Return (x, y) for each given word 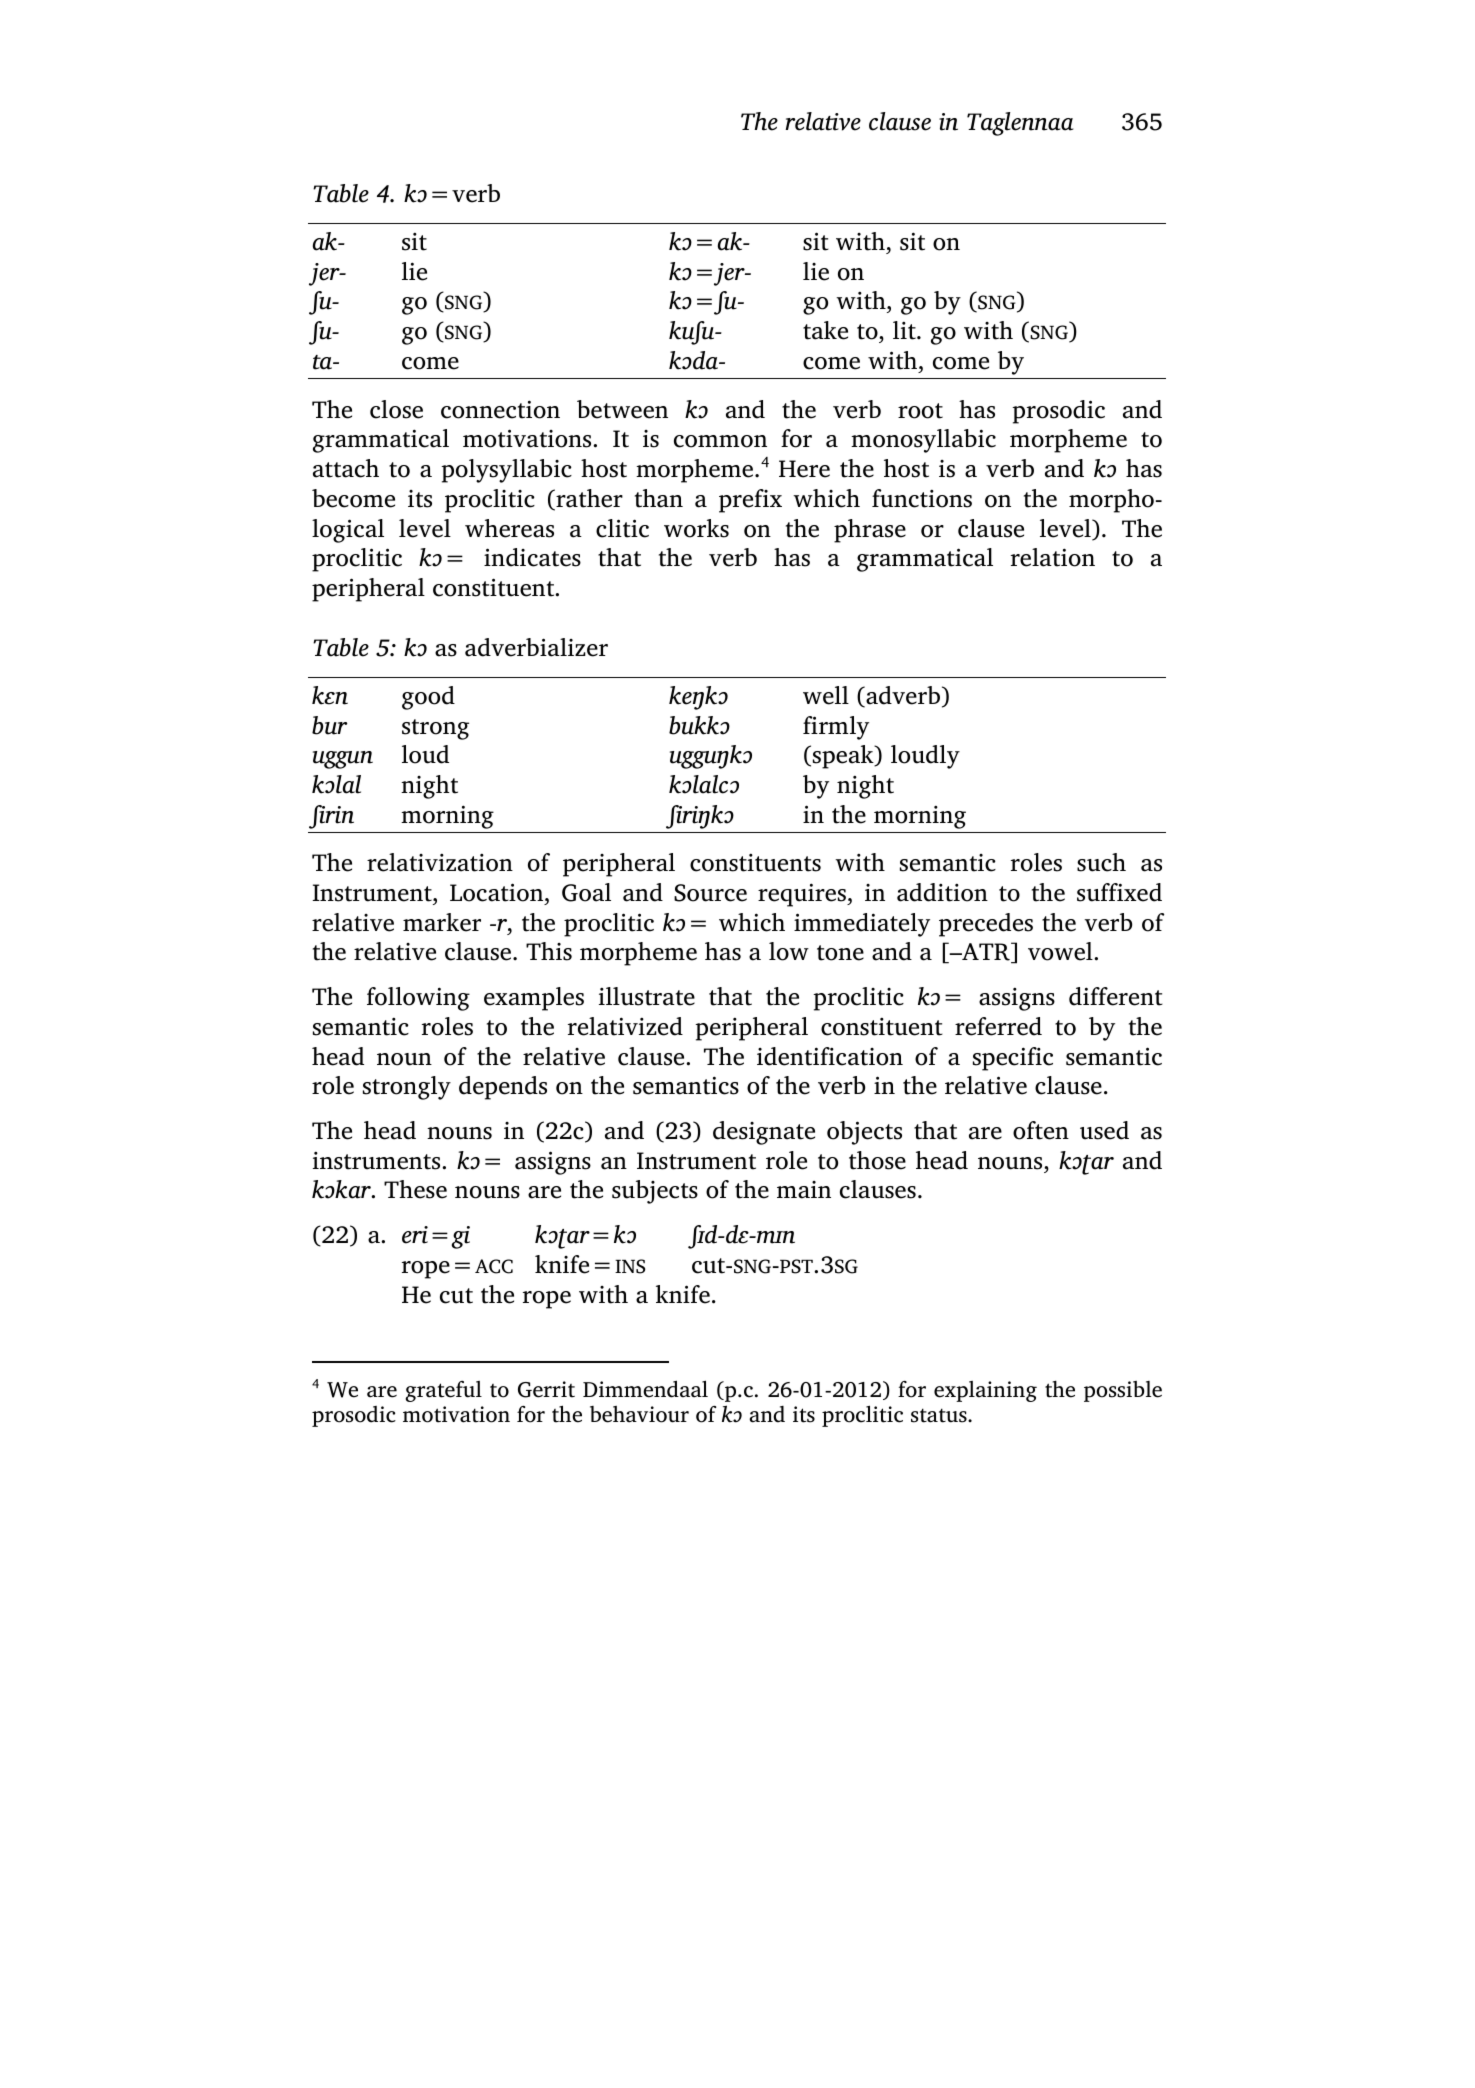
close (396, 409)
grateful (444, 1391)
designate (764, 1133)
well (826, 695)
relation (1053, 557)
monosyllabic (923, 441)
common (720, 441)
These (415, 1189)
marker (442, 922)
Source (710, 893)
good (428, 698)
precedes (986, 925)
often (1041, 1130)
